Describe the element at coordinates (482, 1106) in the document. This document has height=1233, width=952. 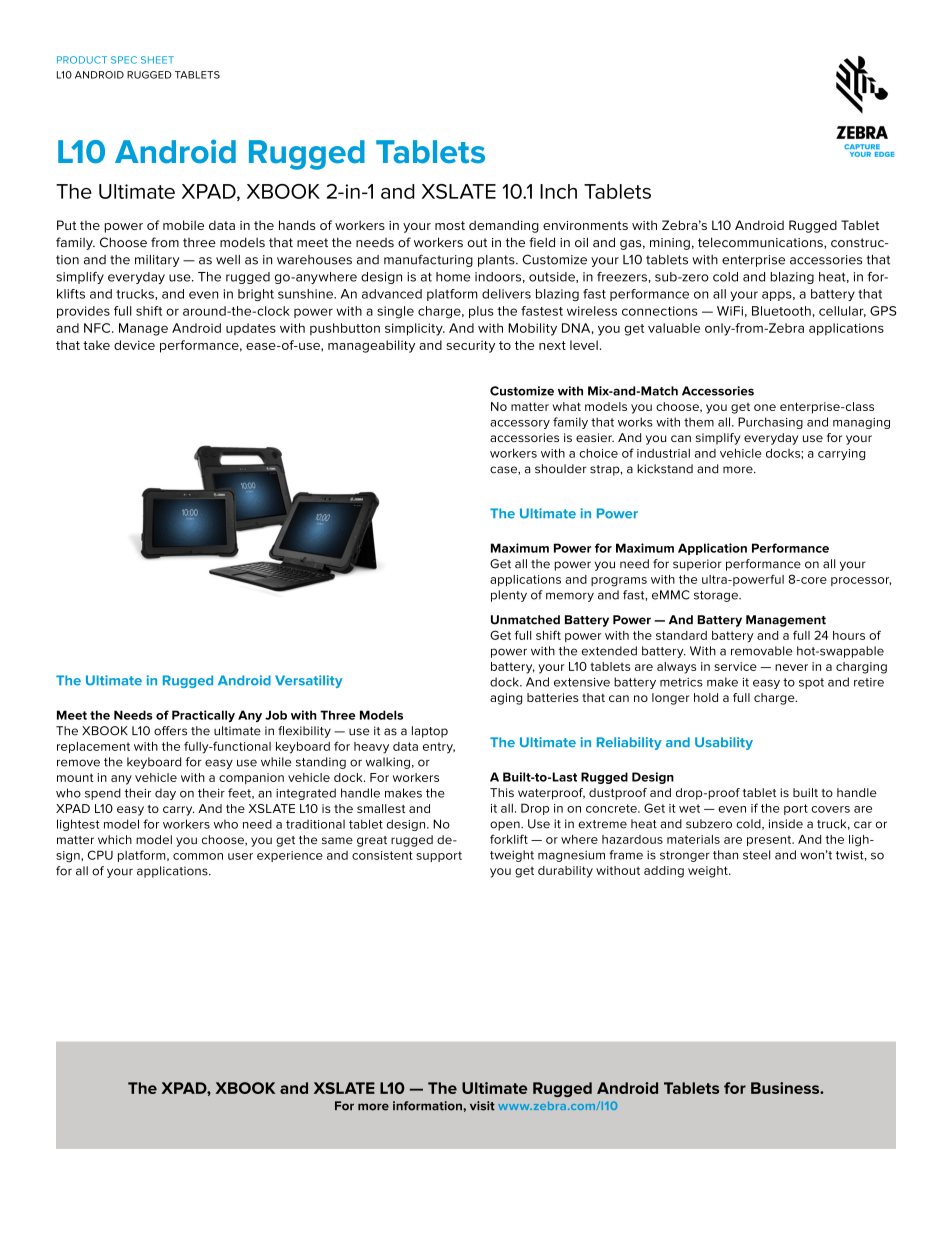
I see `visit` at that location.
